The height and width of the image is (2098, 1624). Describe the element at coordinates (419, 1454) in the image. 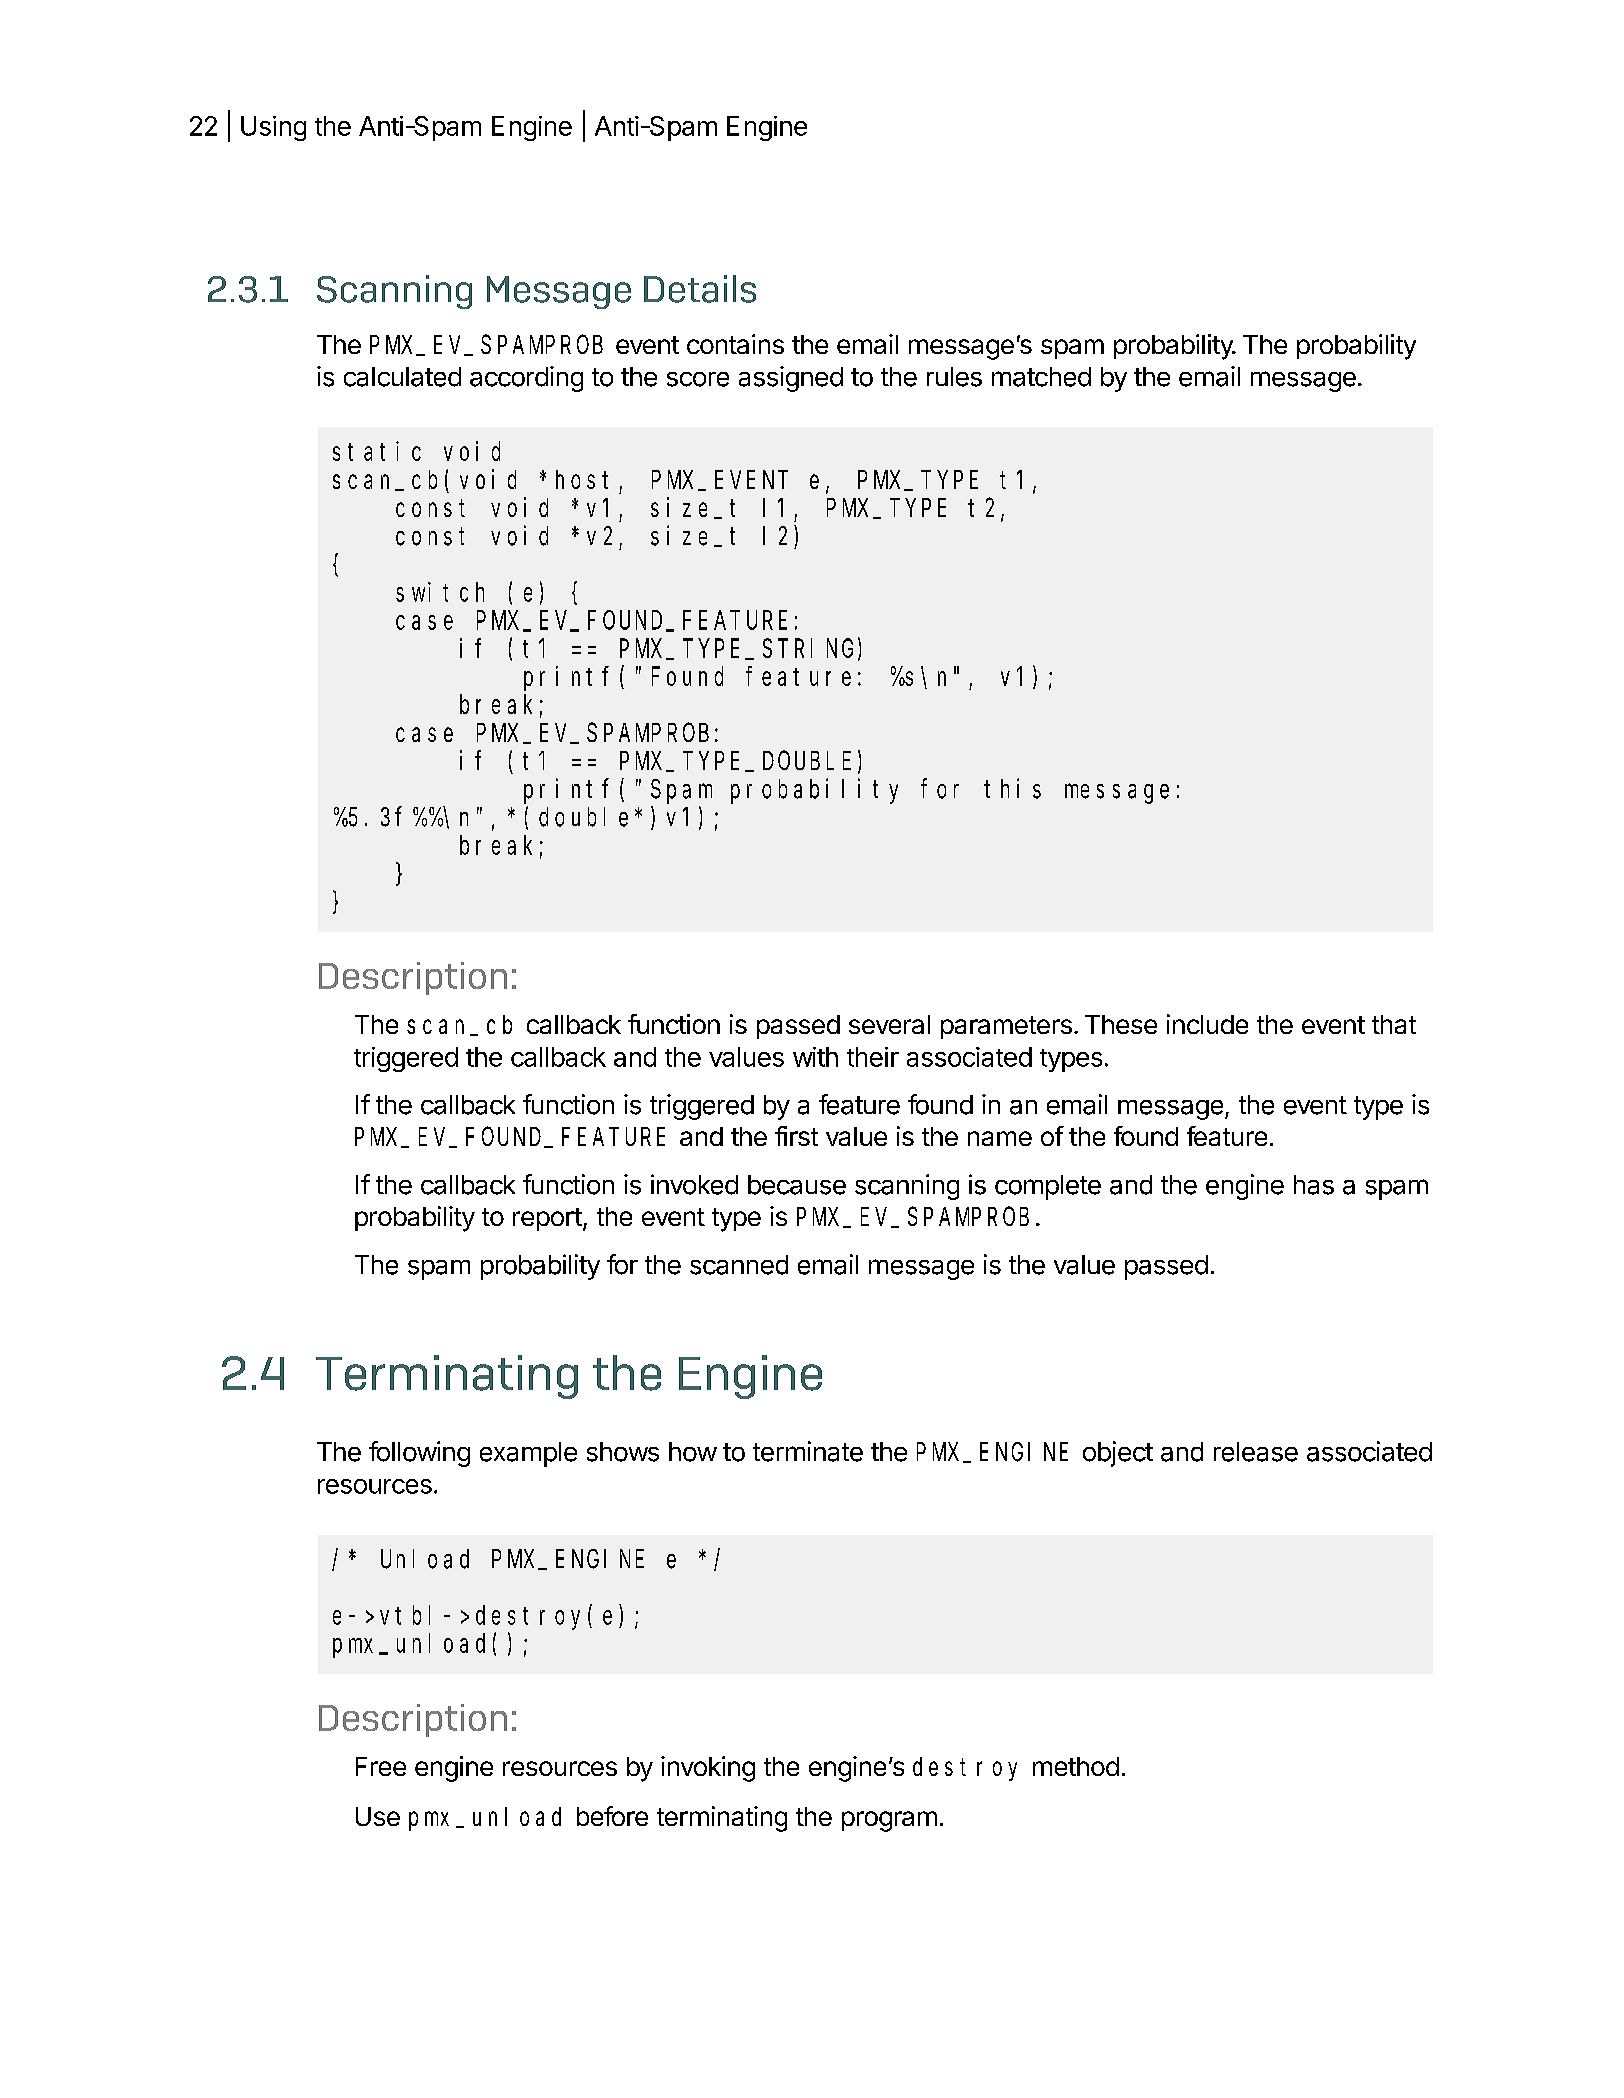

I see `following` at that location.
